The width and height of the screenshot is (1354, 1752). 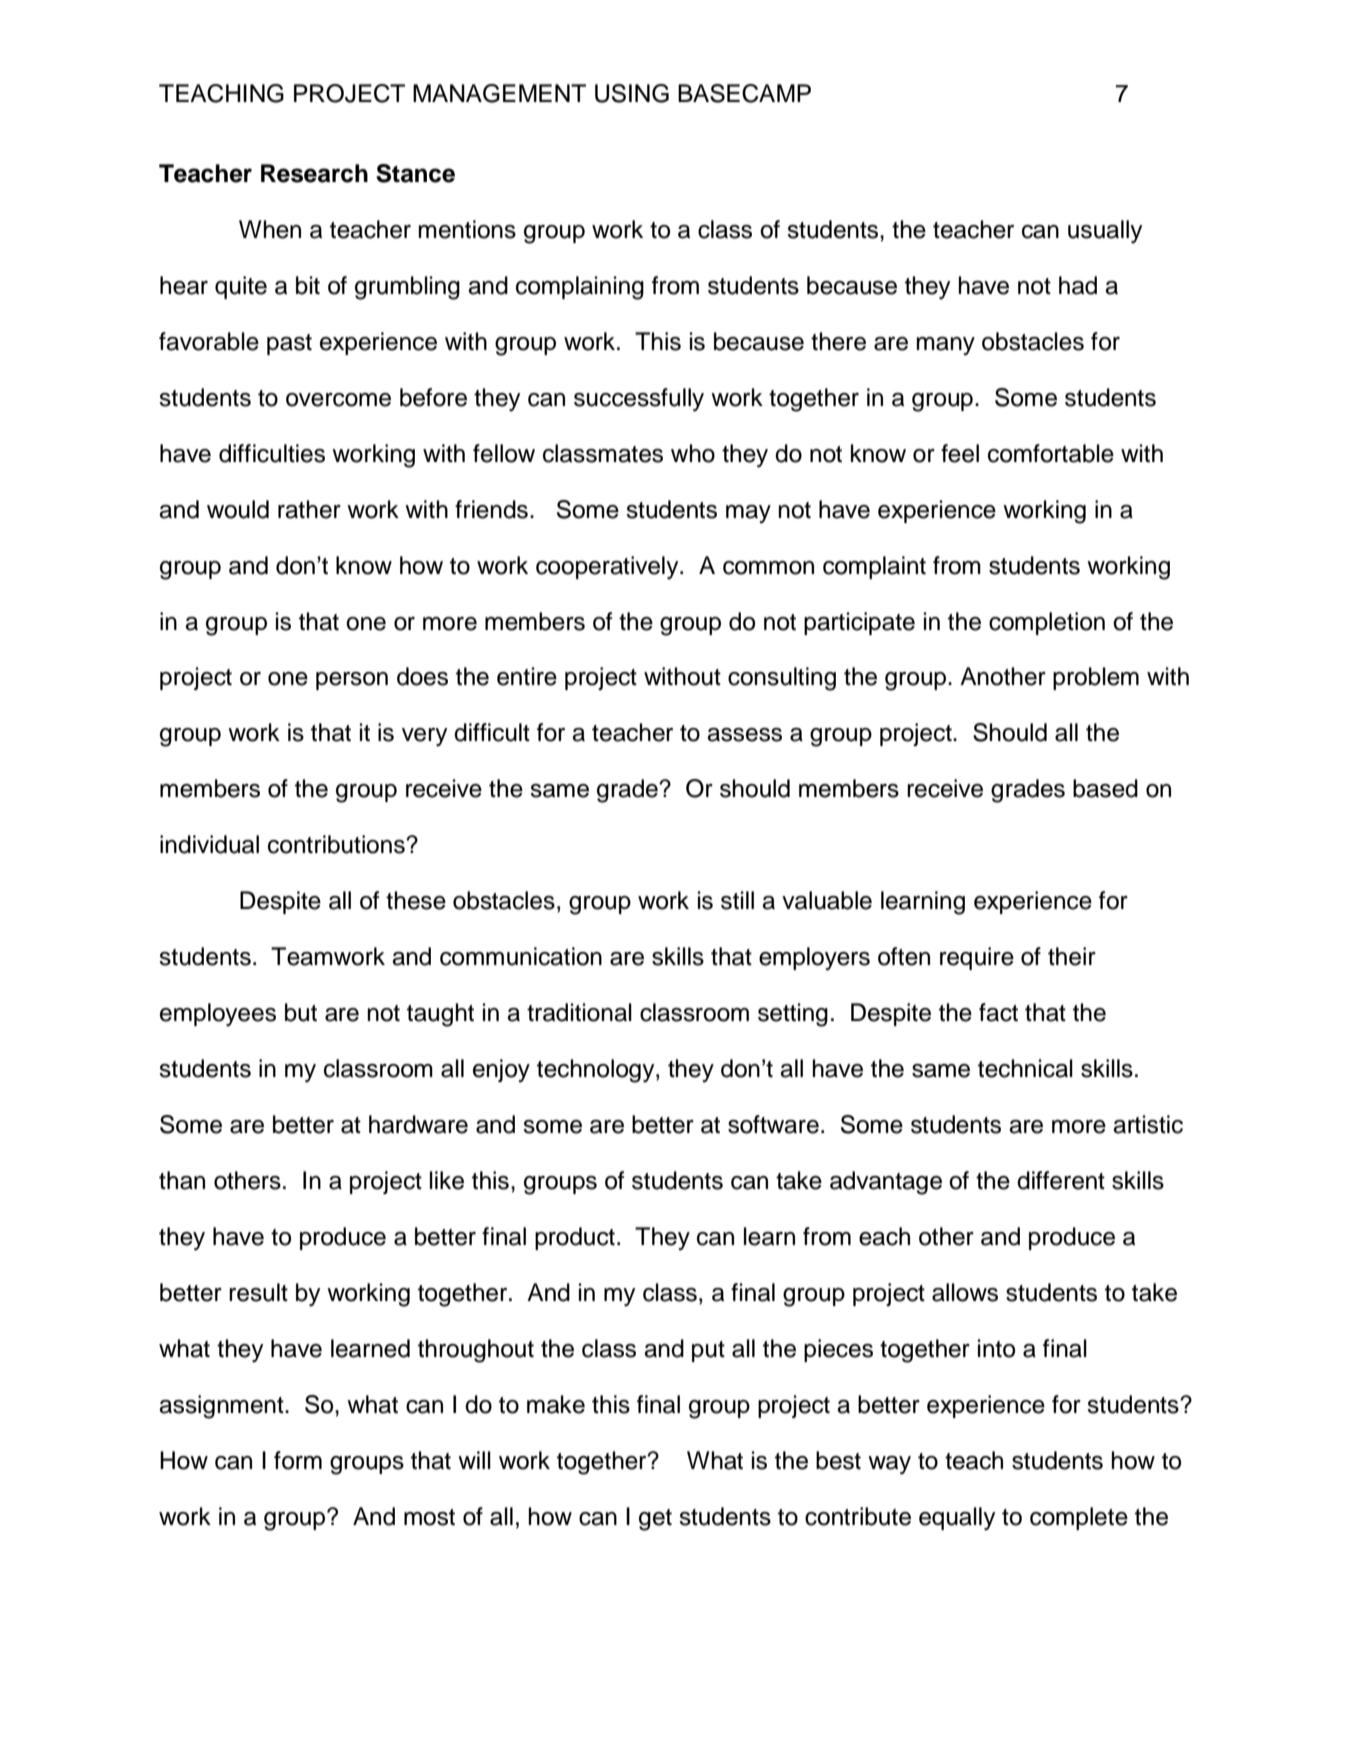 What do you see at coordinates (1047, 623) in the screenshot?
I see `completion` at bounding box center [1047, 623].
